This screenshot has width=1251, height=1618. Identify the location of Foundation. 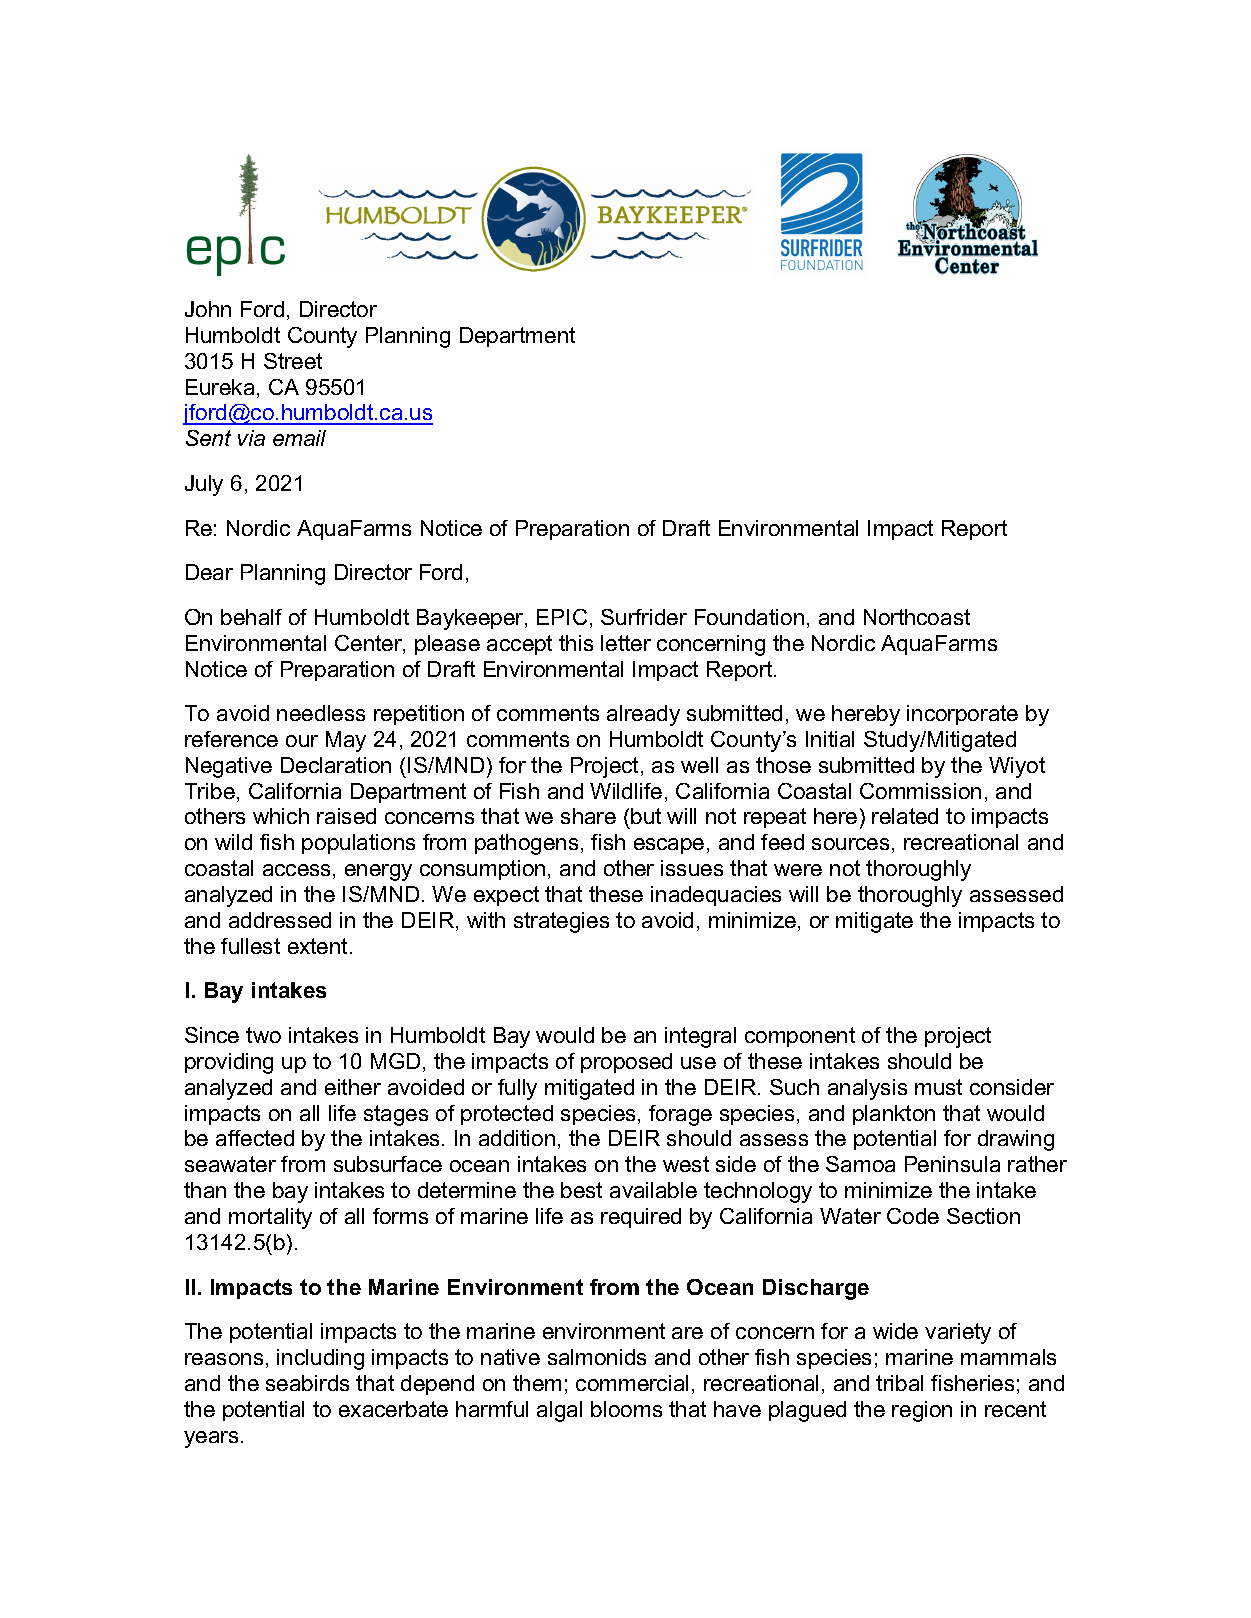
(749, 617).
